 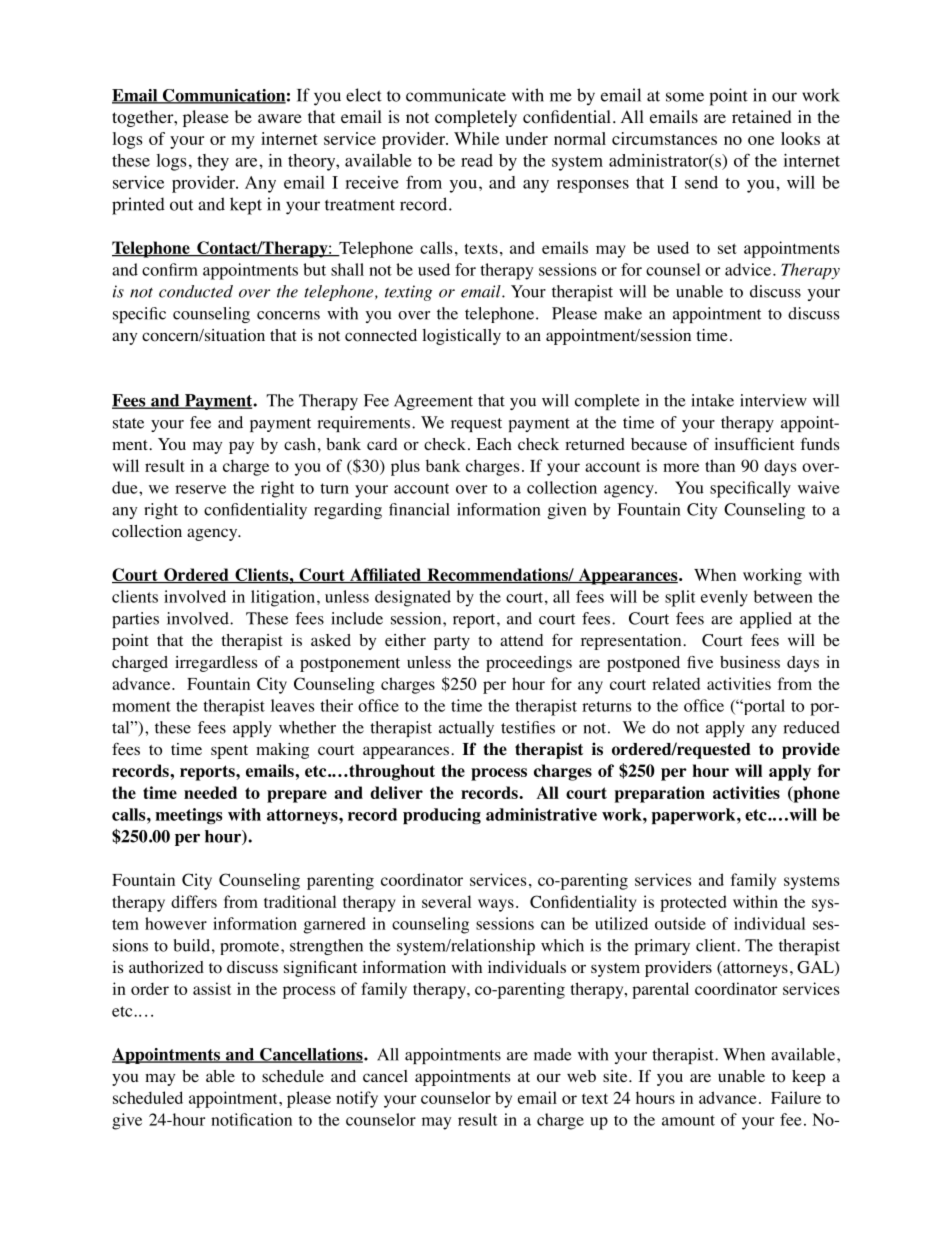 What do you see at coordinates (754, 444) in the page?
I see `insufficient` at bounding box center [754, 444].
